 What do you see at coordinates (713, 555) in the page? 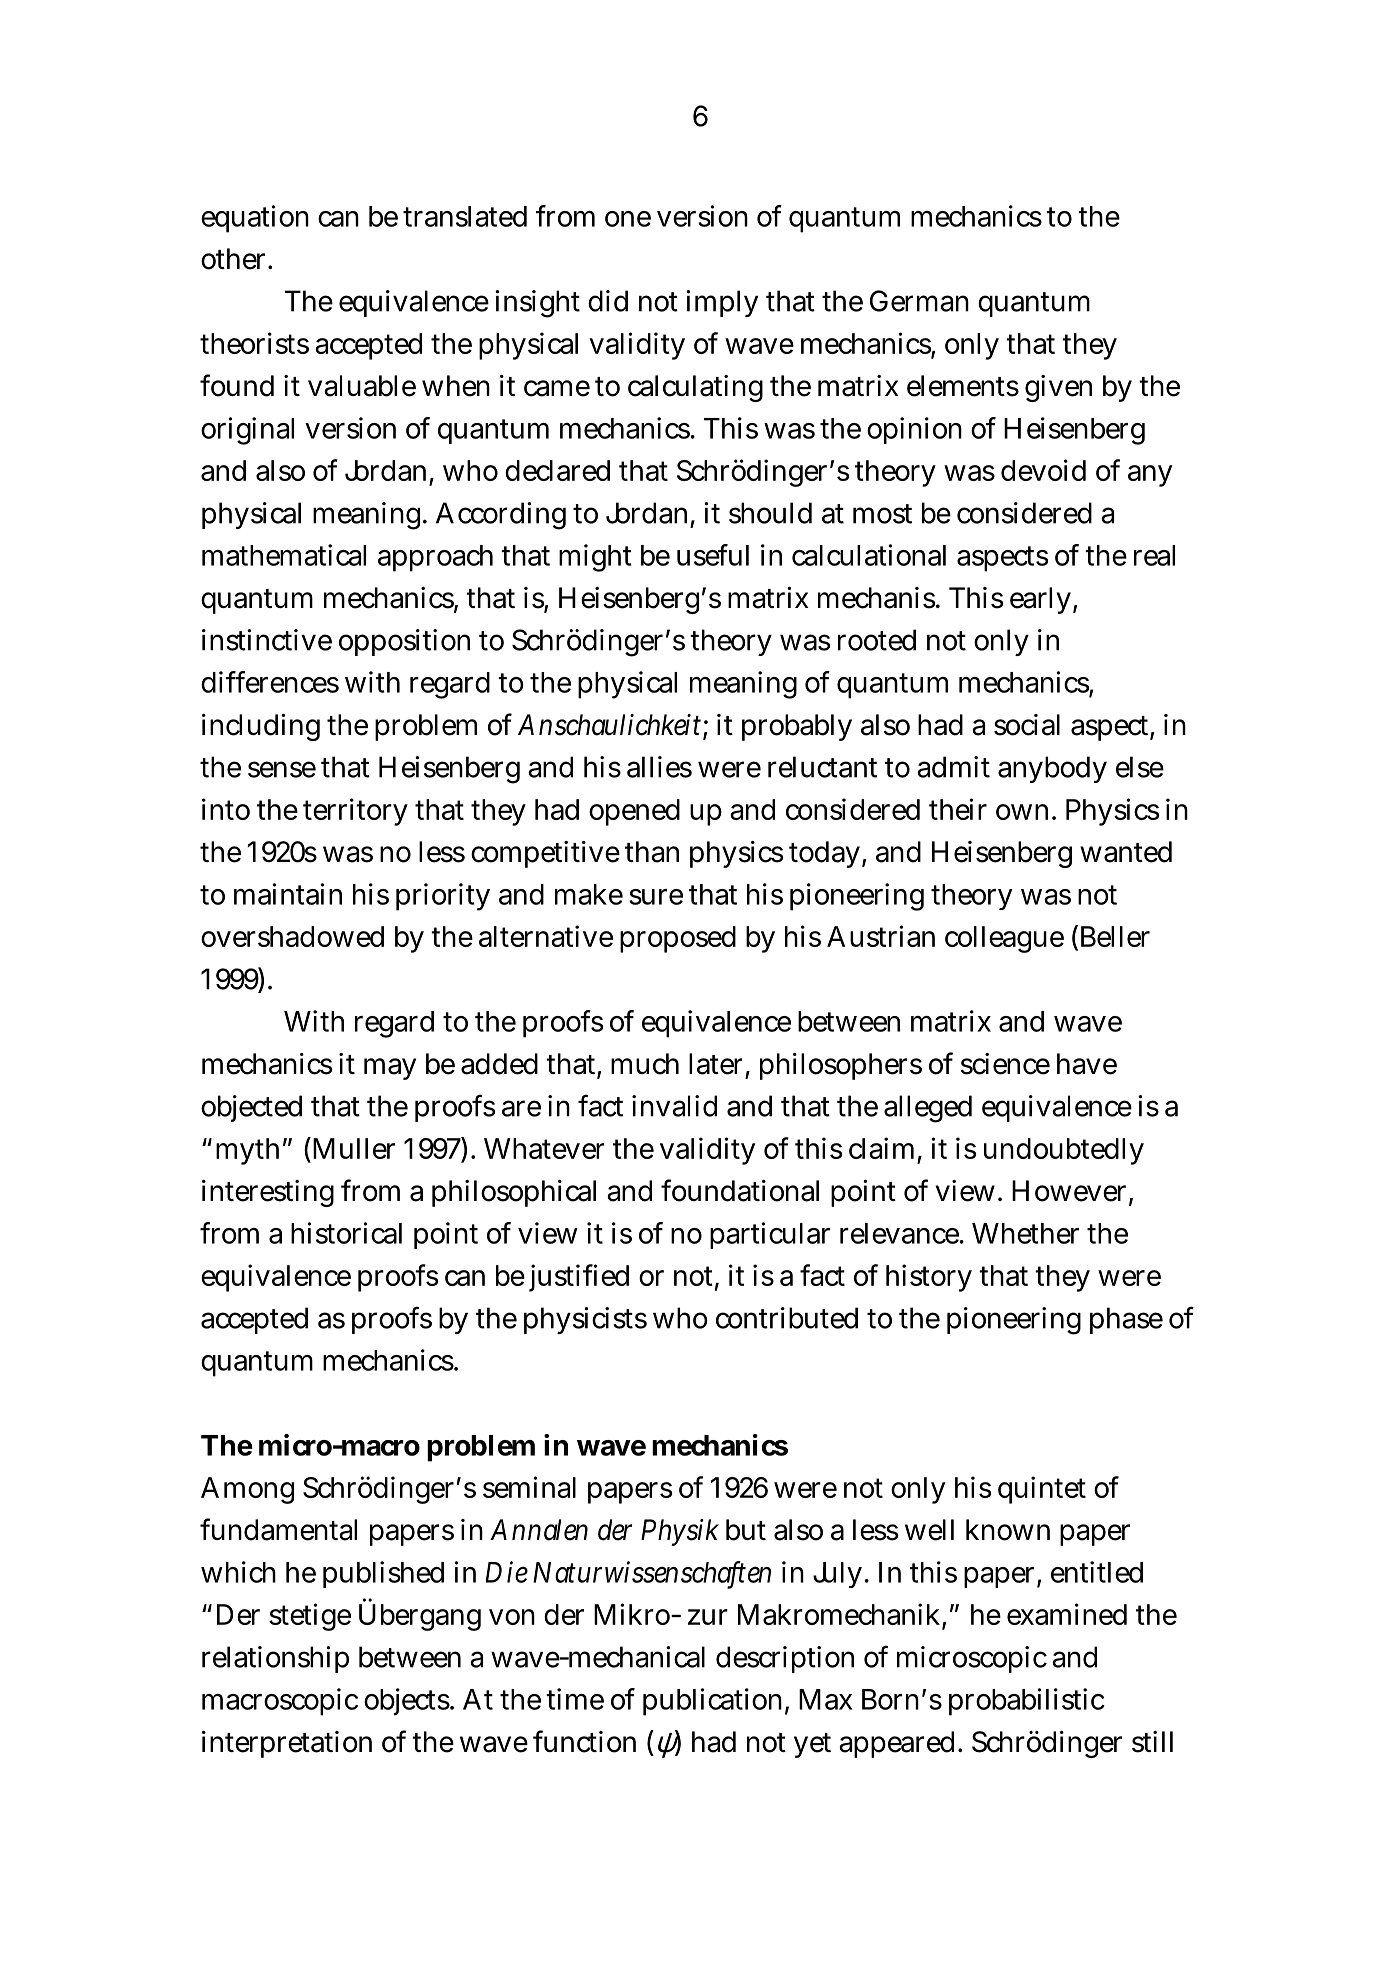
I see `useful` at bounding box center [713, 555].
